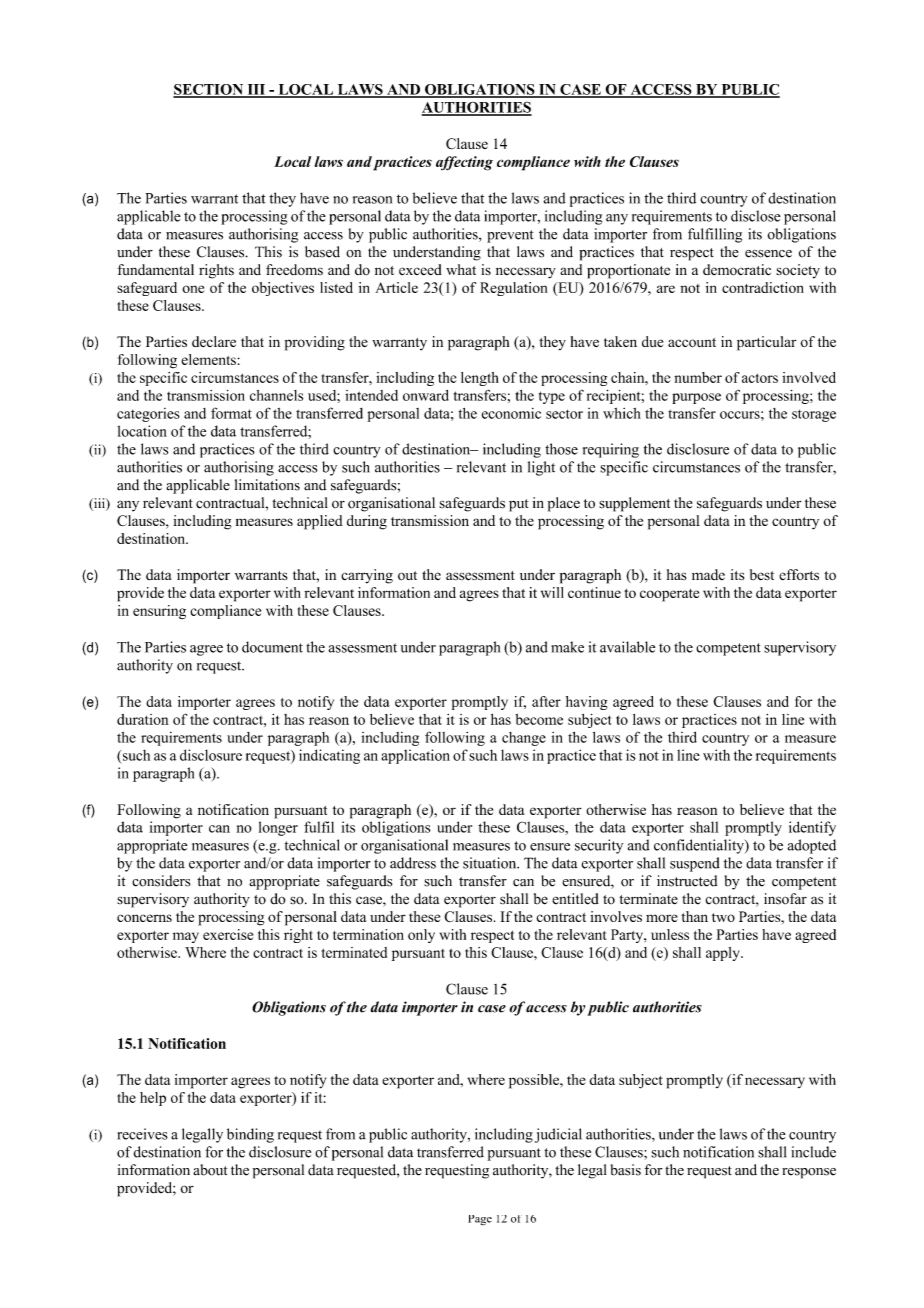 The height and width of the screenshot is (1308, 924). What do you see at coordinates (209, 90) in the screenshot?
I see `SECTION` at bounding box center [209, 90].
